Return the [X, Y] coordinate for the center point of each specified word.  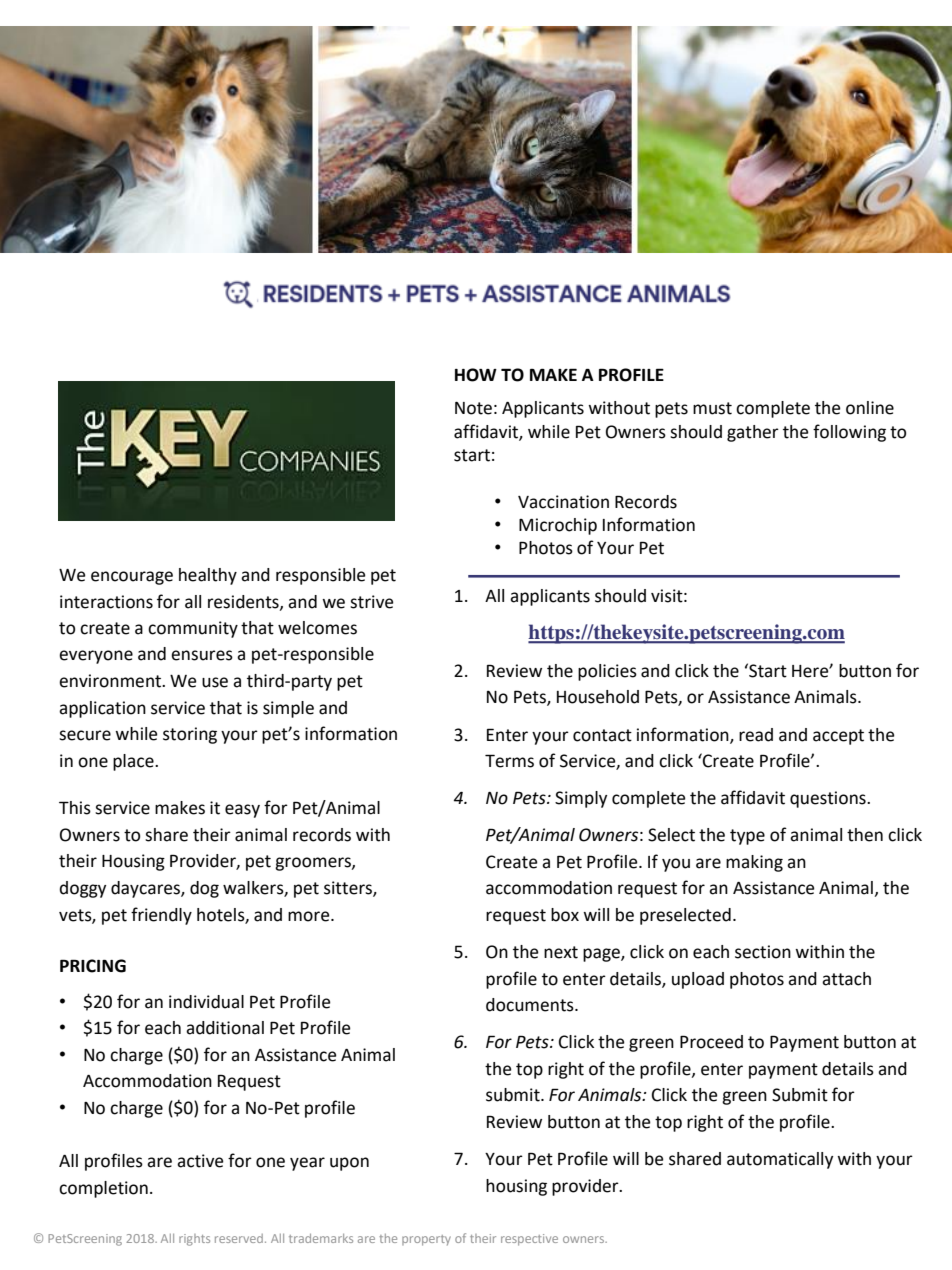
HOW [476, 375]
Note [473, 408]
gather [753, 433]
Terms [509, 761]
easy [242, 811]
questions [829, 799]
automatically [780, 1160]
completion [103, 1189]
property [426, 1240]
